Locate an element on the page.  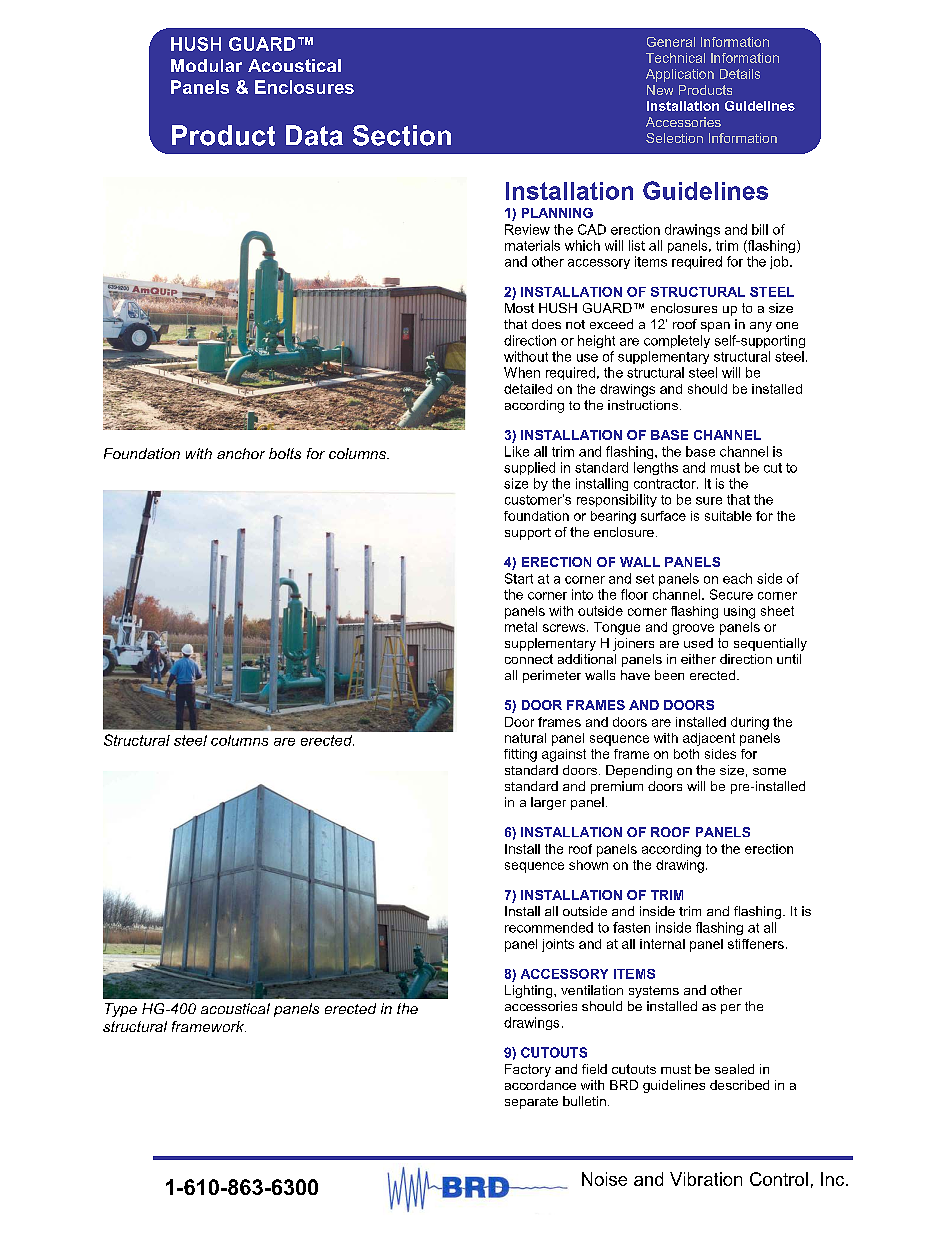
Control is located at coordinates (779, 1179).
